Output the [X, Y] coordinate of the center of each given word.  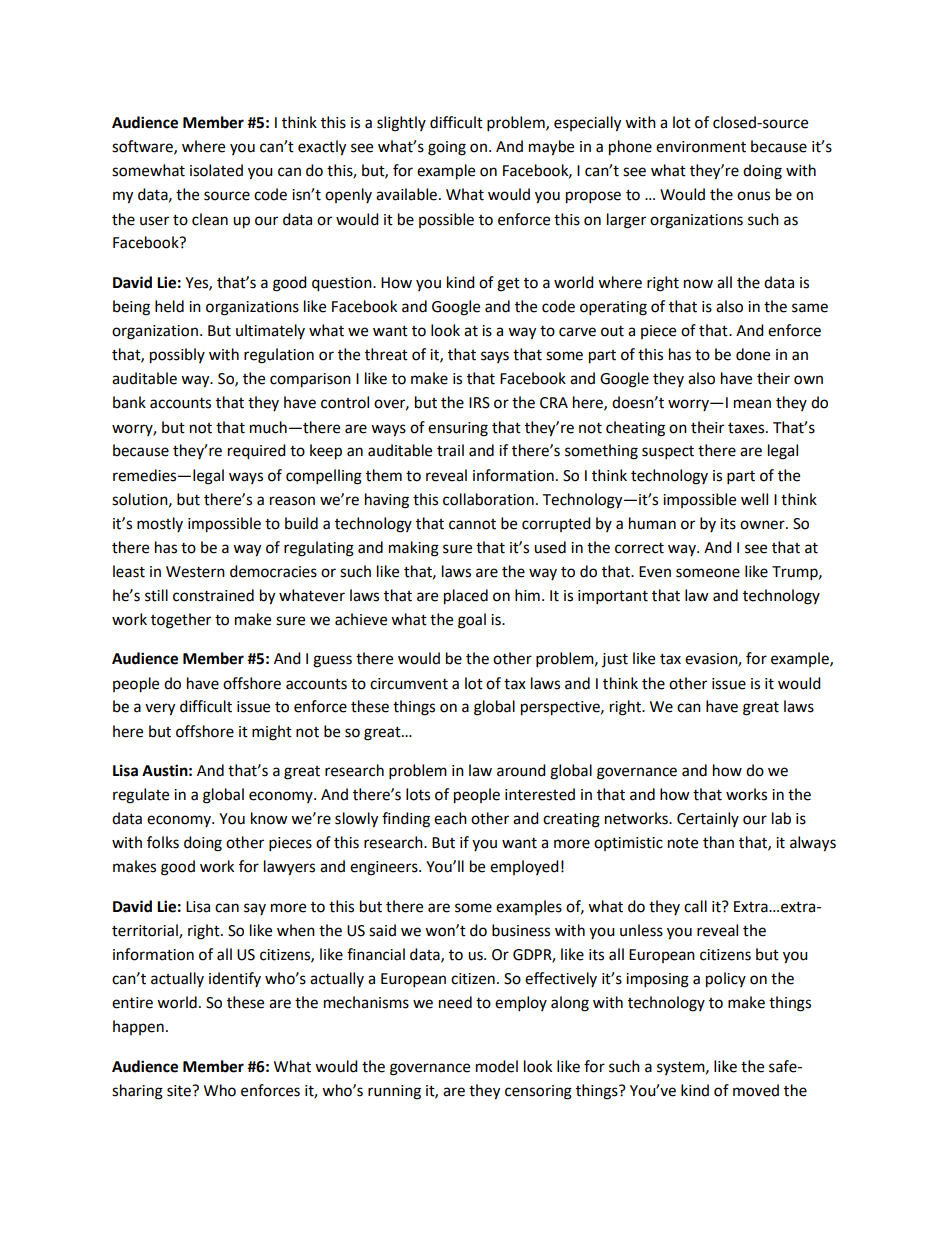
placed [466, 597]
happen [138, 1027]
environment [701, 147]
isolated [216, 170]
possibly [177, 356]
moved [756, 1090]
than [718, 842]
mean [752, 404]
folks [163, 842]
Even [655, 572]
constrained [213, 595]
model [497, 1066]
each [450, 818]
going [447, 148]
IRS [479, 403]
